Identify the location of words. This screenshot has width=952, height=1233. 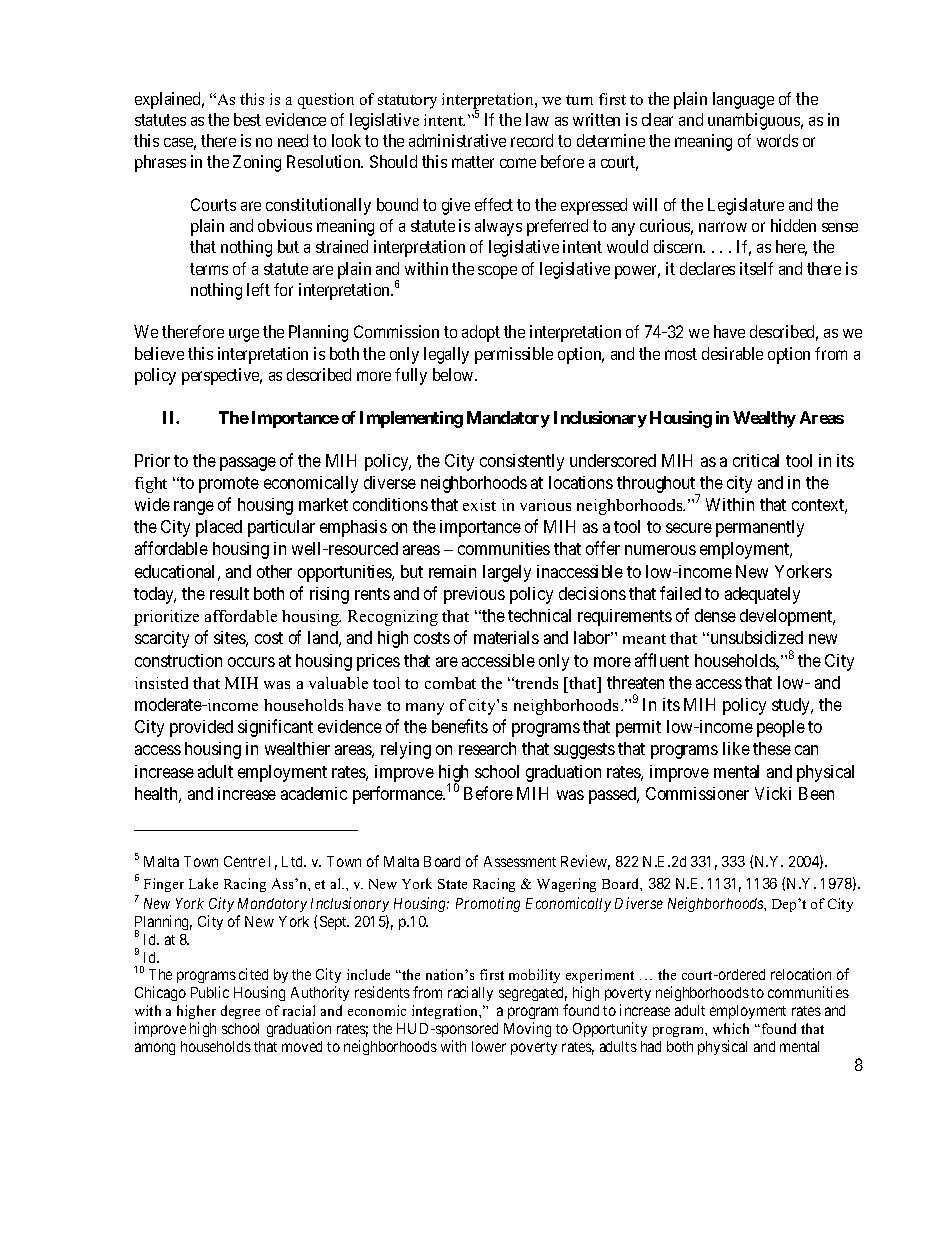
(777, 140).
